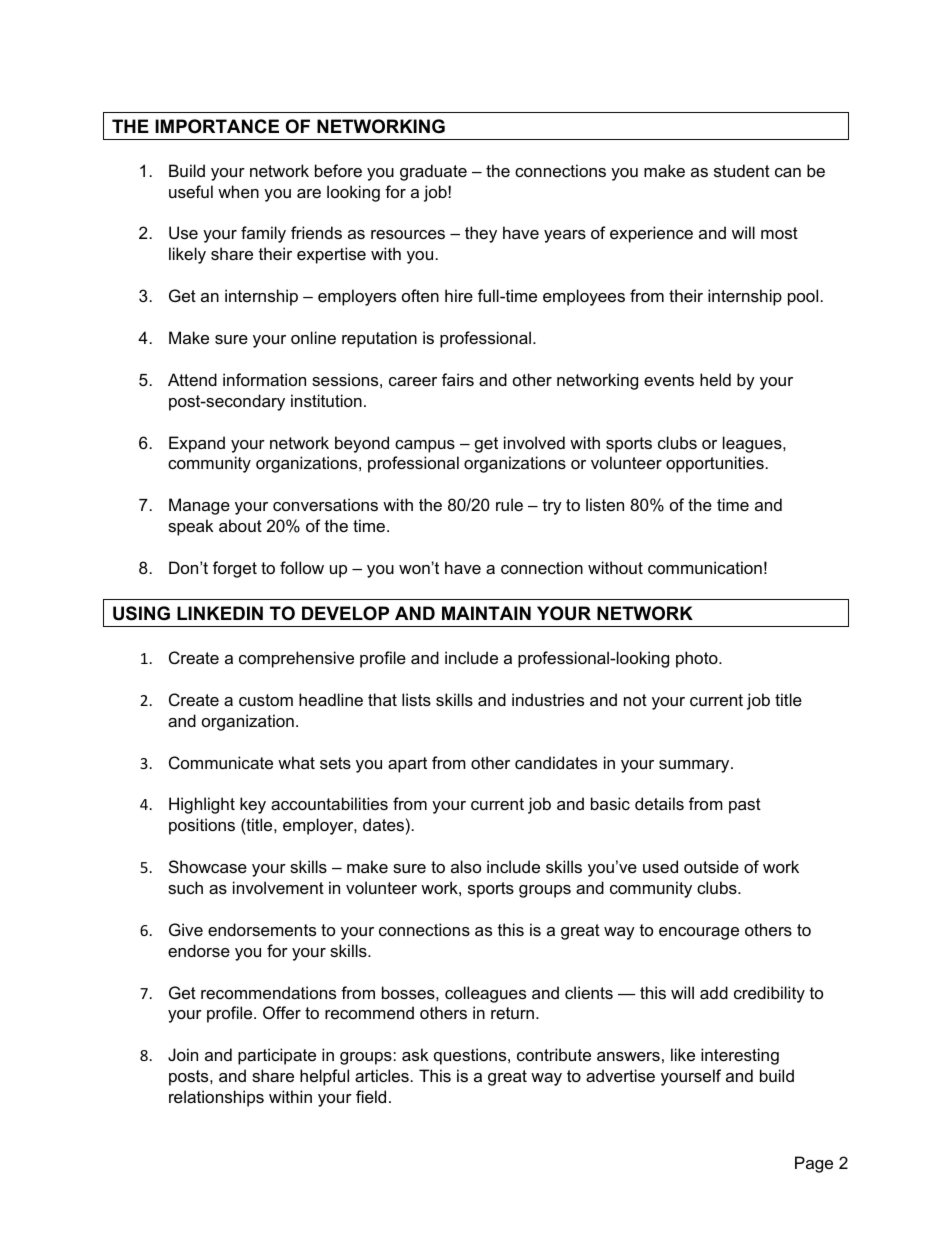 This document has height=1233, width=952. Describe the element at coordinates (814, 1164) in the document. I see `Page` at that location.
